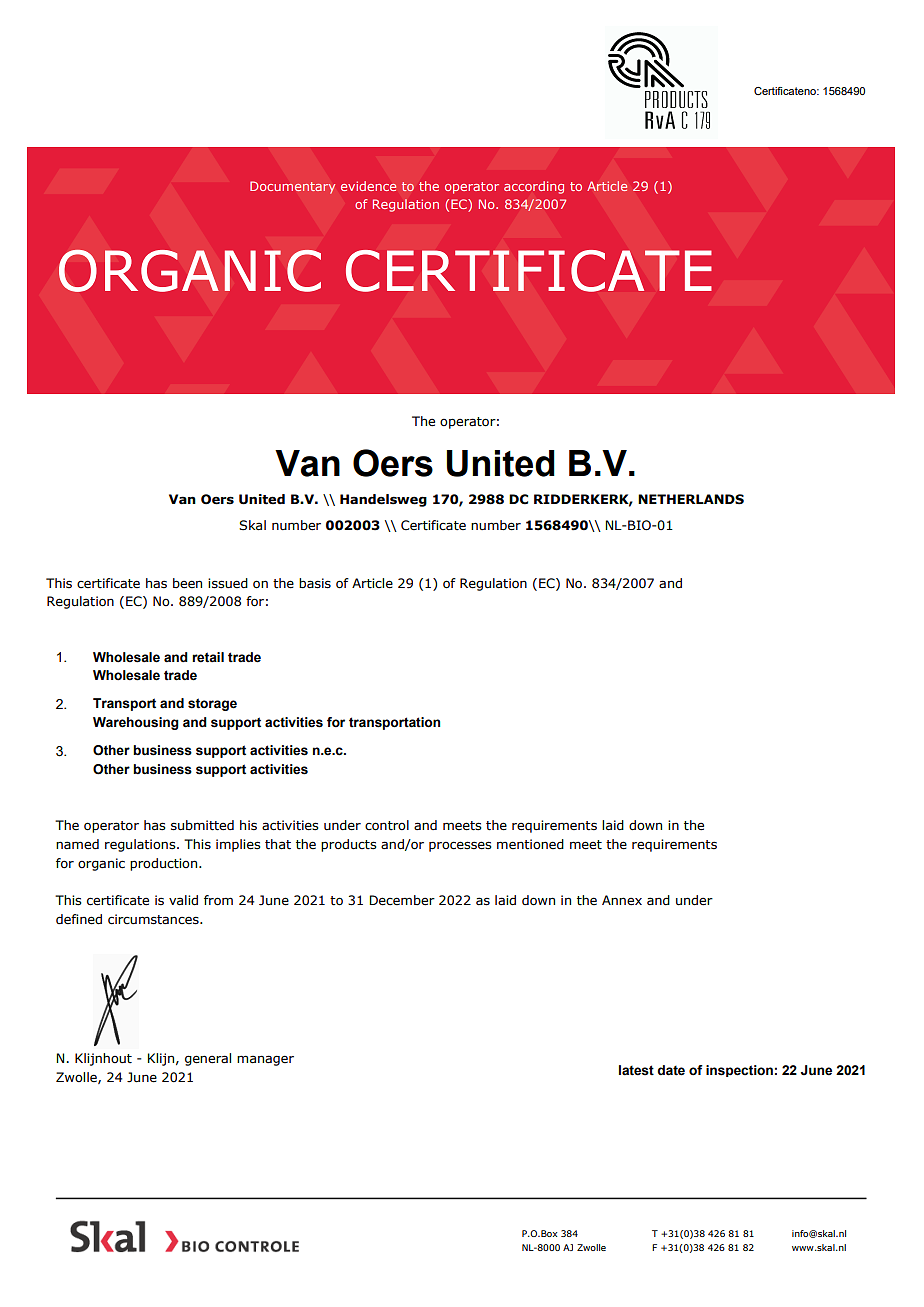 Image resolution: width=924 pixels, height=1307 pixels. I want to click on Warehousing, so click(136, 723).
